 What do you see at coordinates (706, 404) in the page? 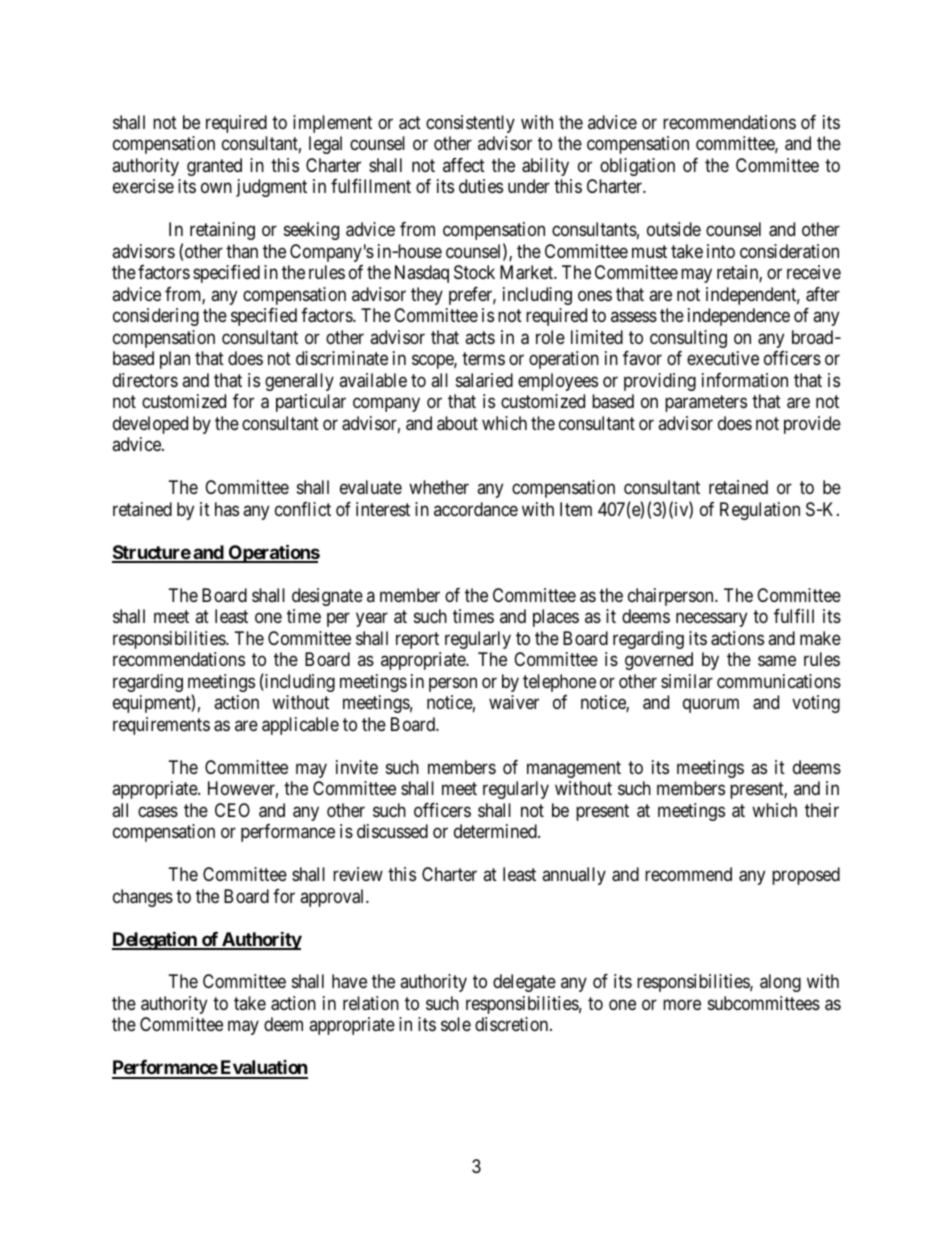
I see `parameters` at bounding box center [706, 404].
